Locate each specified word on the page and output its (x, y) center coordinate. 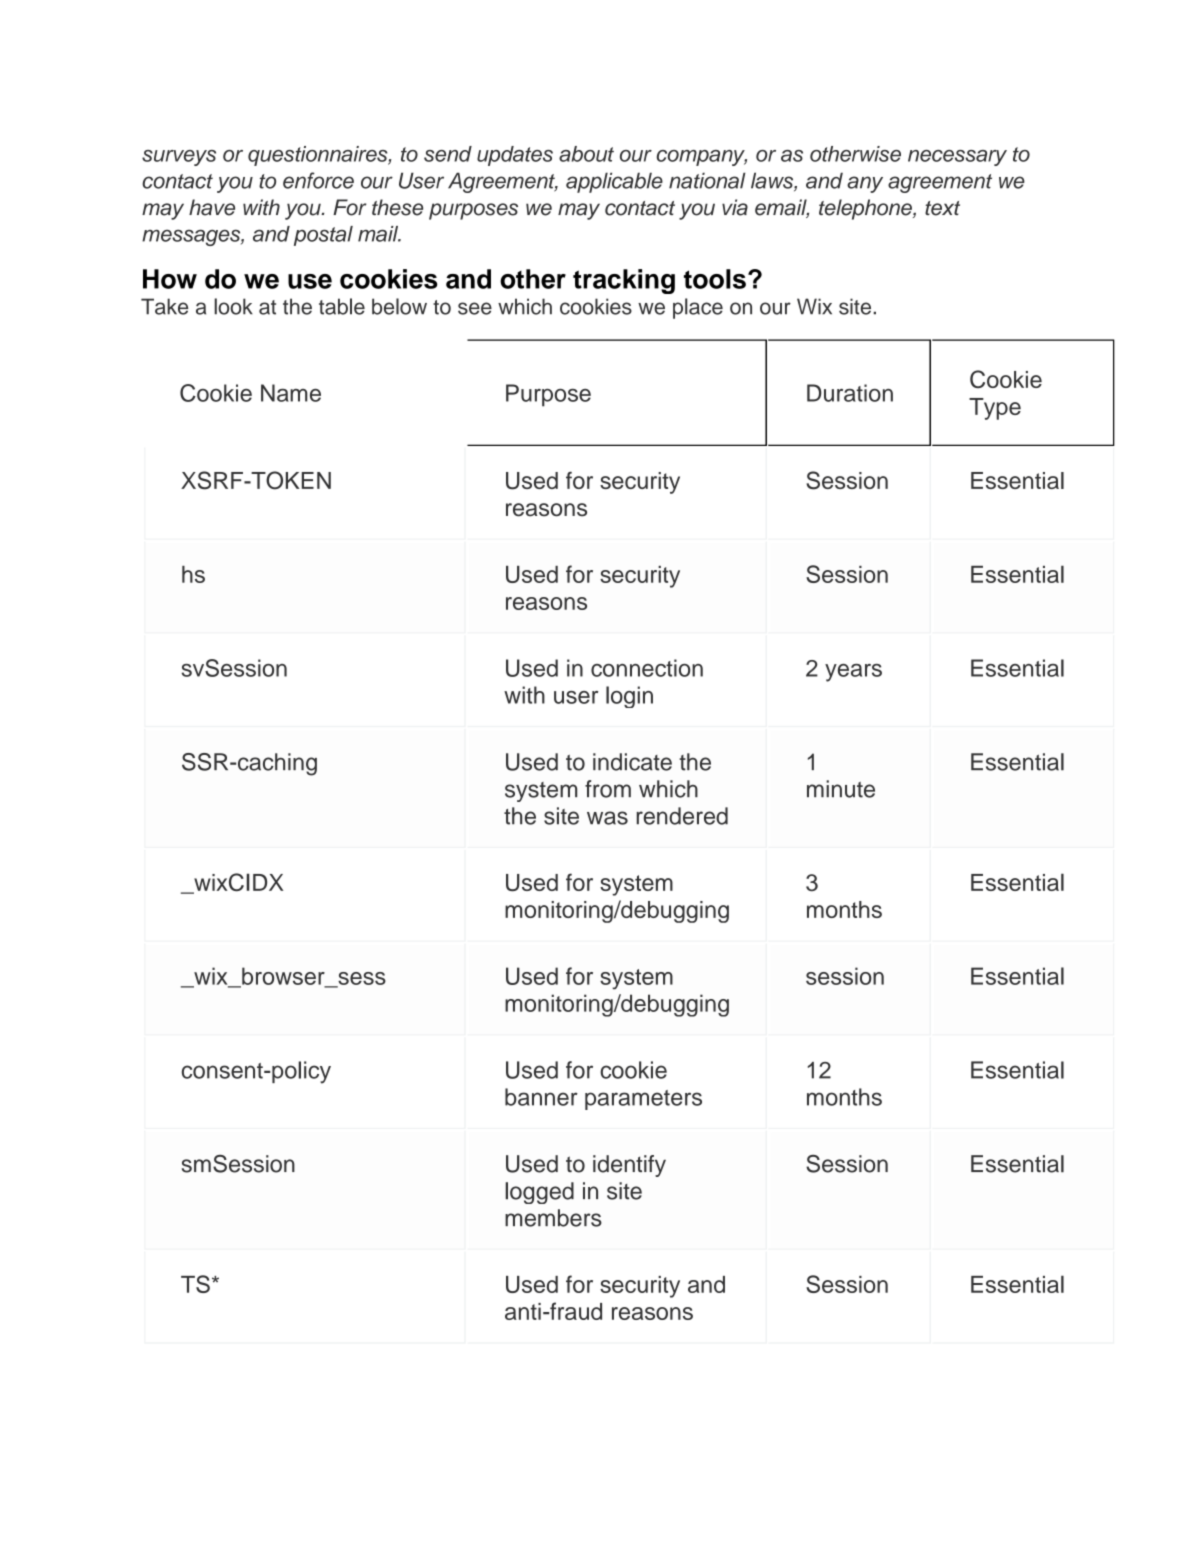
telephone (866, 209)
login (629, 697)
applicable (614, 182)
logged (539, 1193)
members (553, 1218)
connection (647, 668)
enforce (318, 180)
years (853, 673)
